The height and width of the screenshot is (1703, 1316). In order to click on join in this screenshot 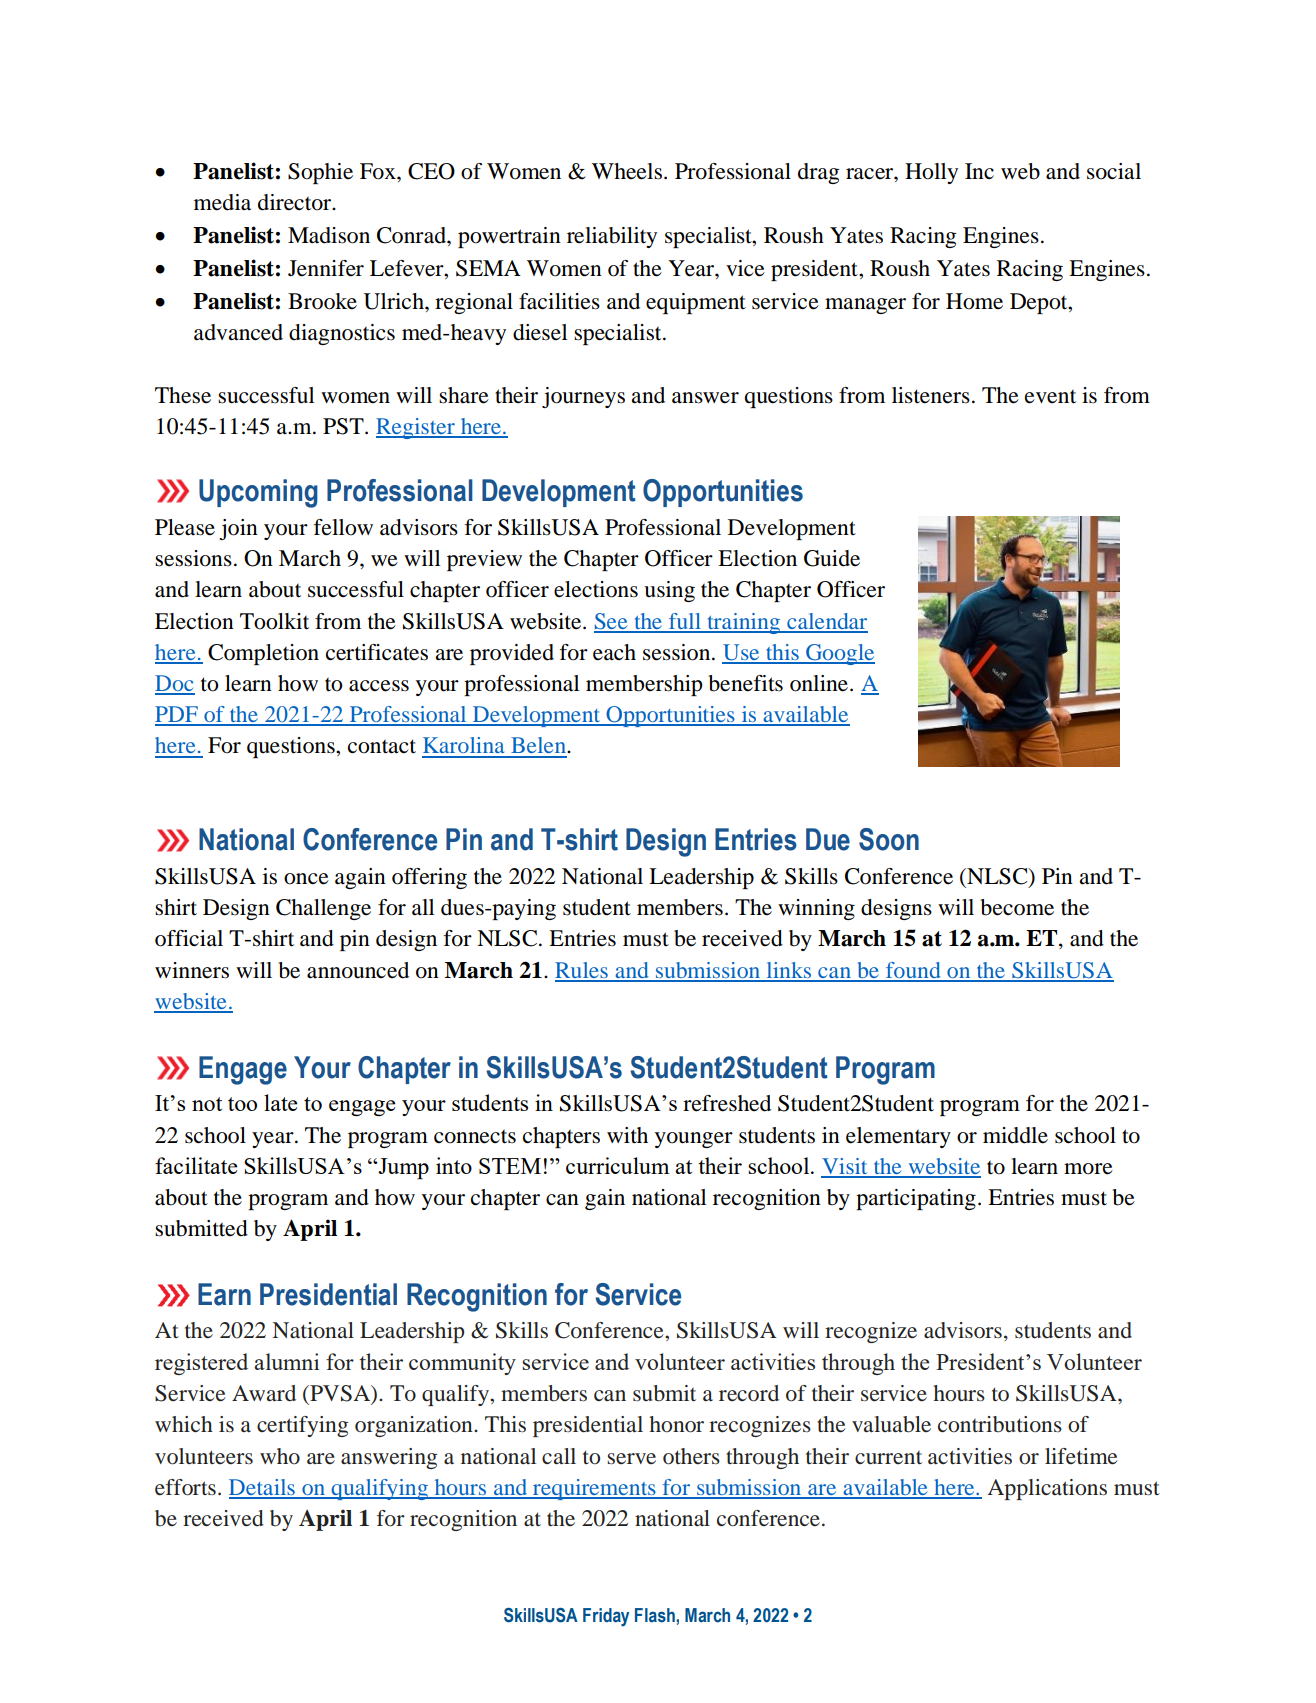, I will do `click(238, 529)`.
